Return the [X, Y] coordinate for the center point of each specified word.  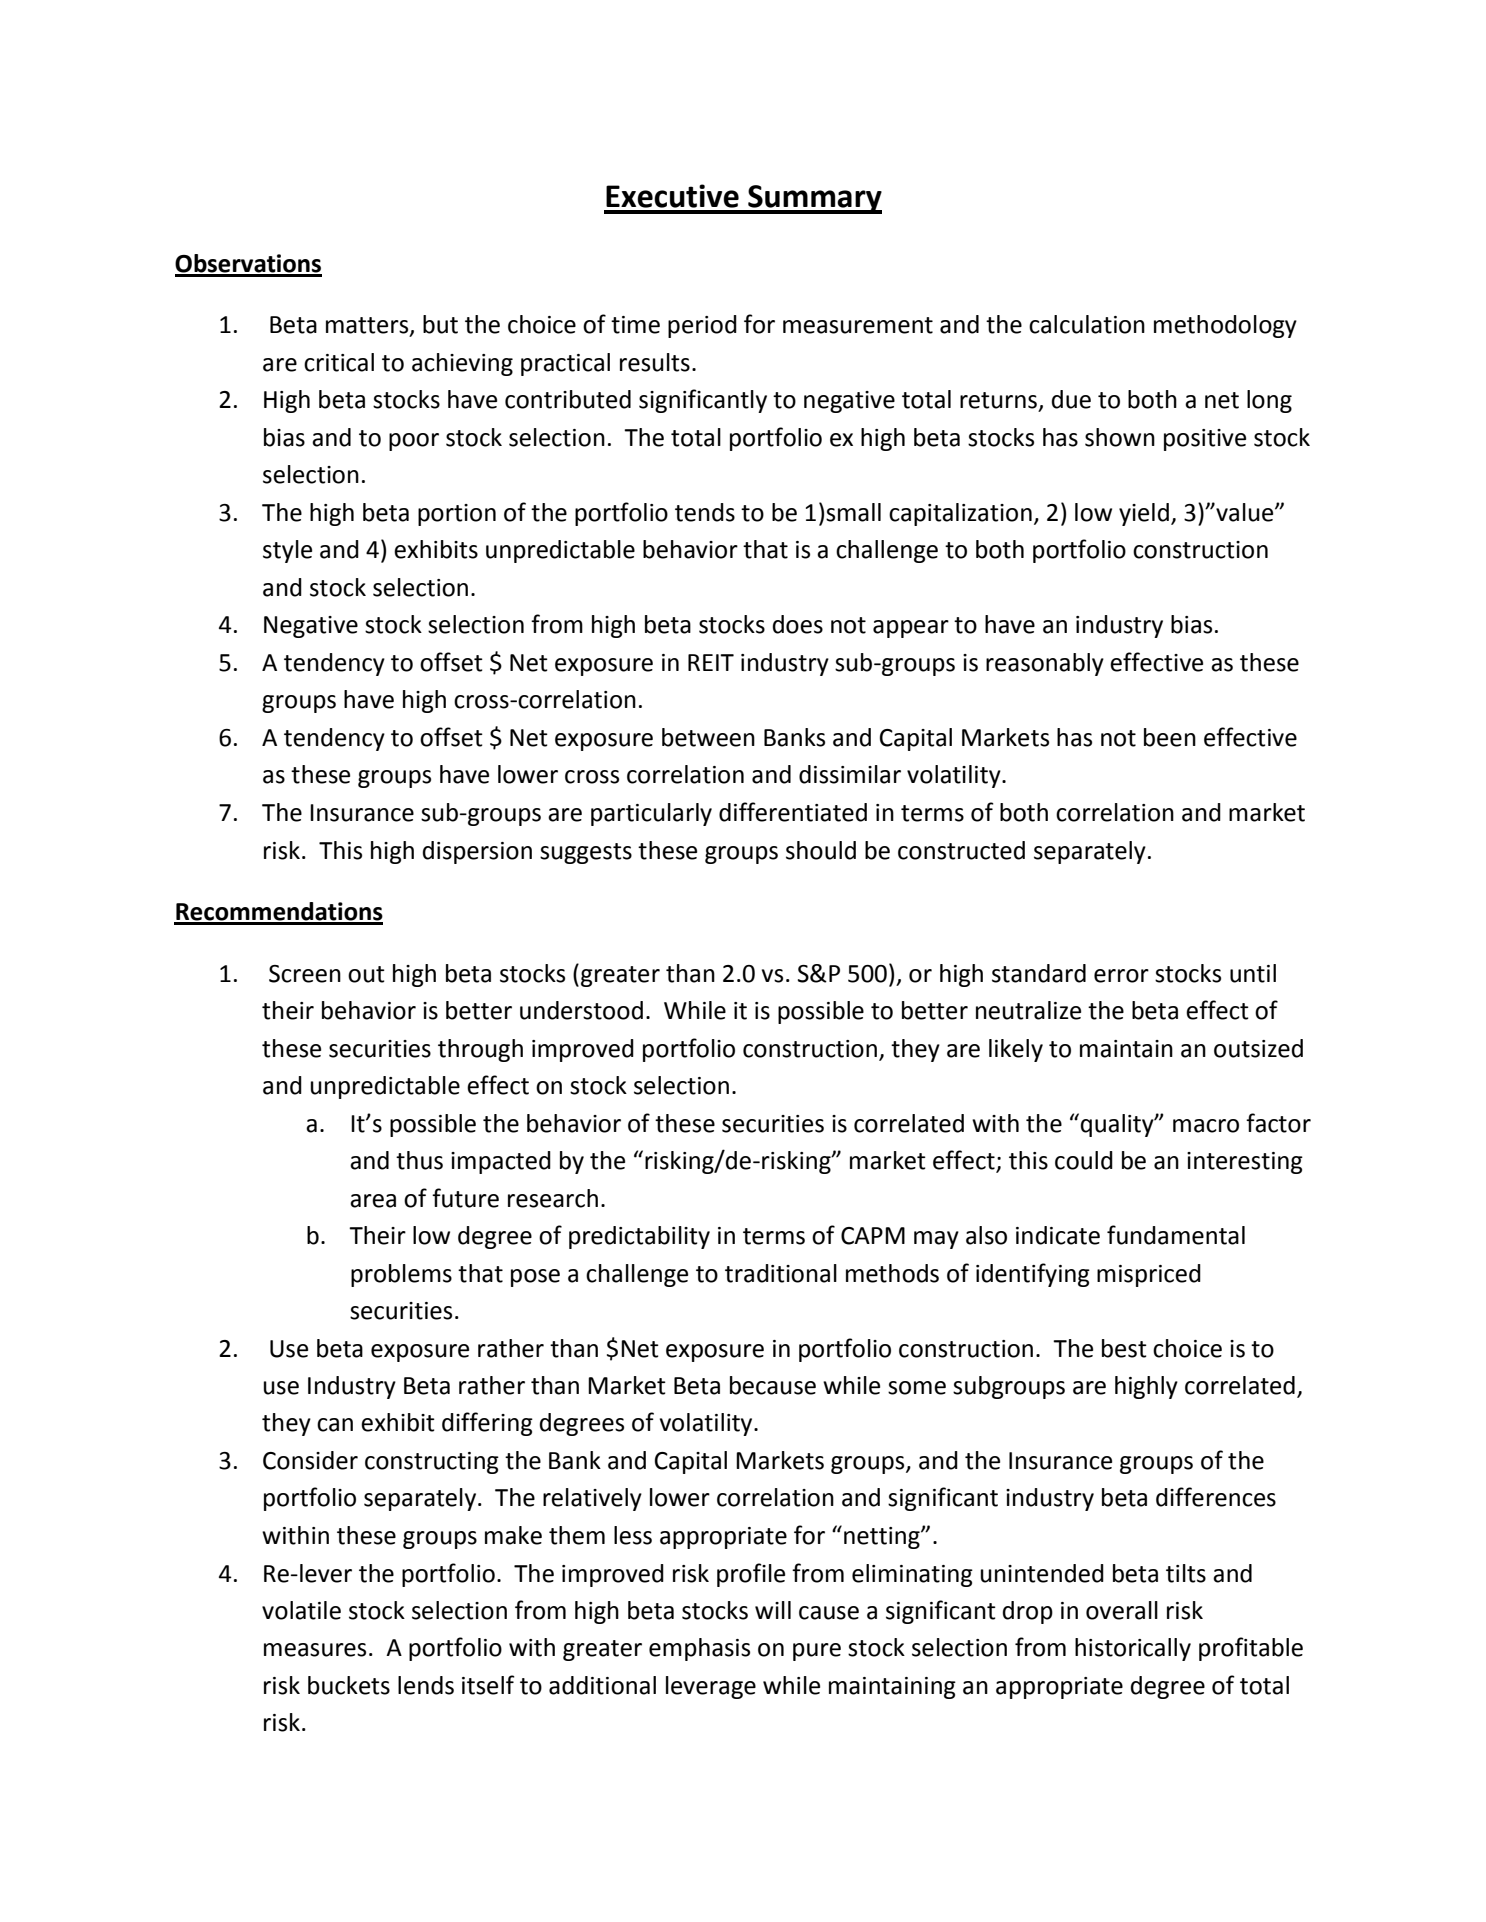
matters [368, 326]
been [1170, 737]
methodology [1225, 326]
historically [1133, 1649]
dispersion [477, 852]
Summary [814, 199]
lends [426, 1685]
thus [419, 1160]
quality [1118, 1125]
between [708, 737]
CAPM [873, 1236]
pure [817, 1652]
